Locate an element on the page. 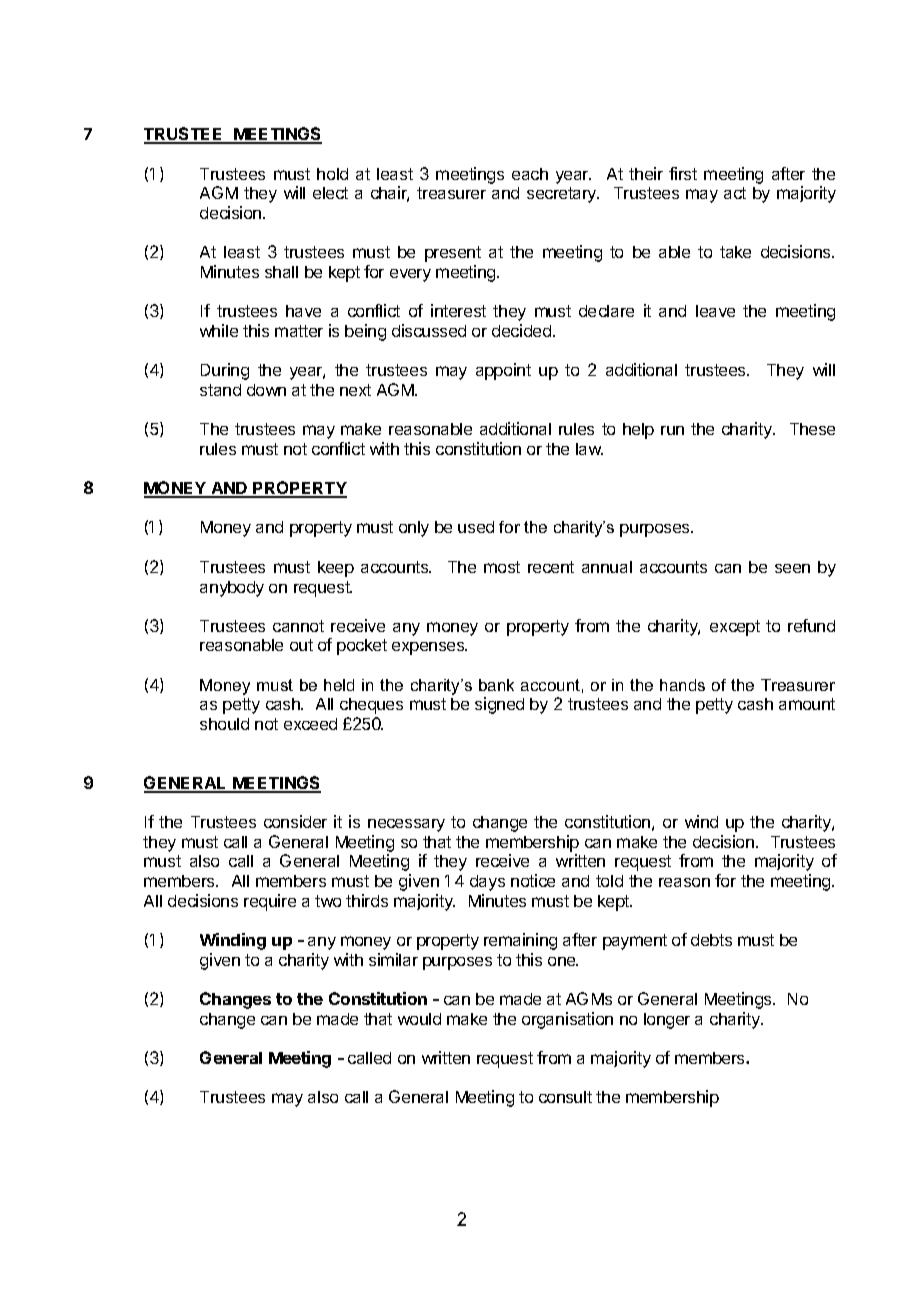 This page has width=924, height=1308. consult is located at coordinates (565, 1097).
